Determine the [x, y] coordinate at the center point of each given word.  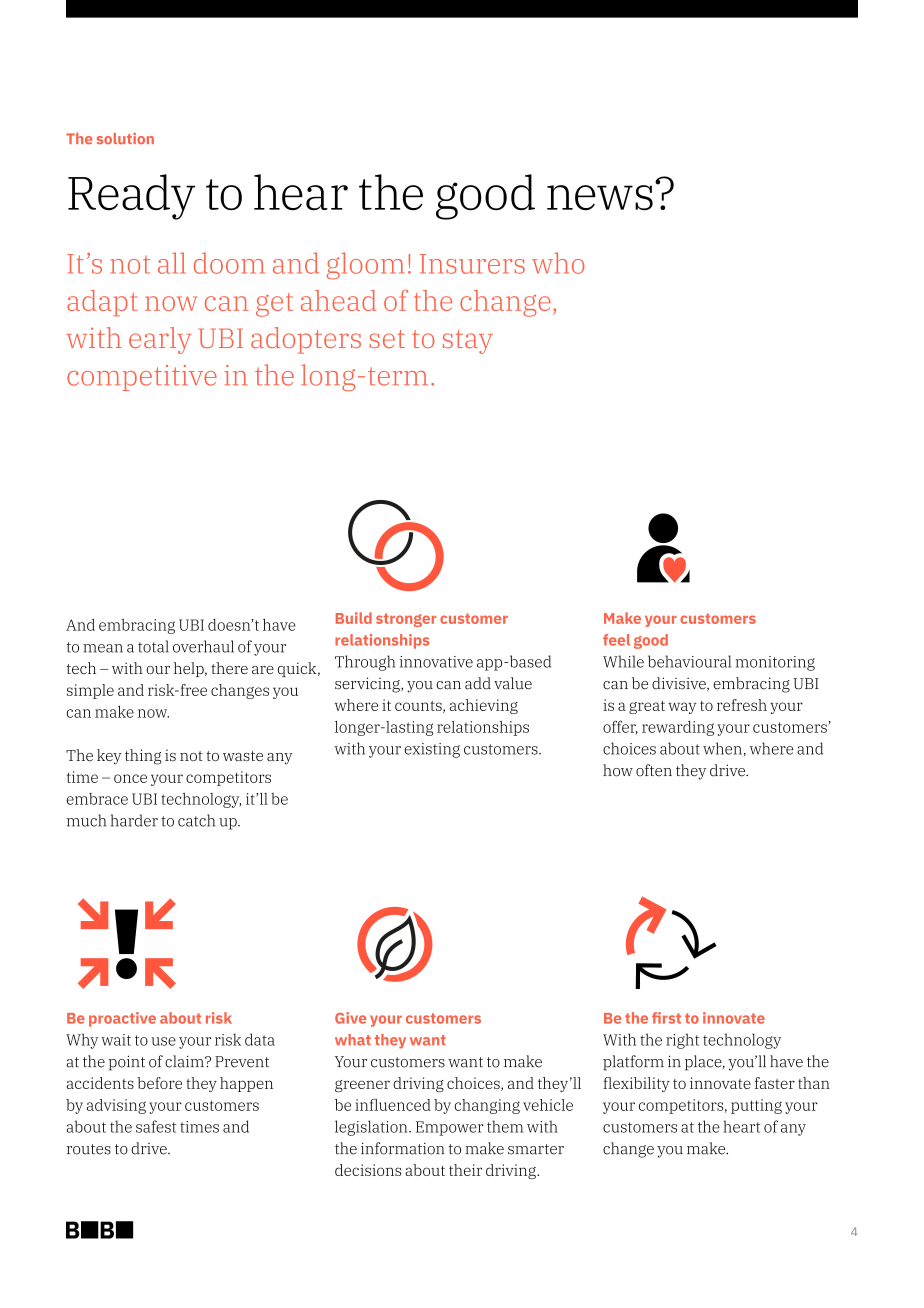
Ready [131, 197]
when [722, 748]
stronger [406, 620]
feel [616, 640]
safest [156, 1126]
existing [432, 750]
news [600, 197]
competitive [142, 378]
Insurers [472, 264]
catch [196, 820]
